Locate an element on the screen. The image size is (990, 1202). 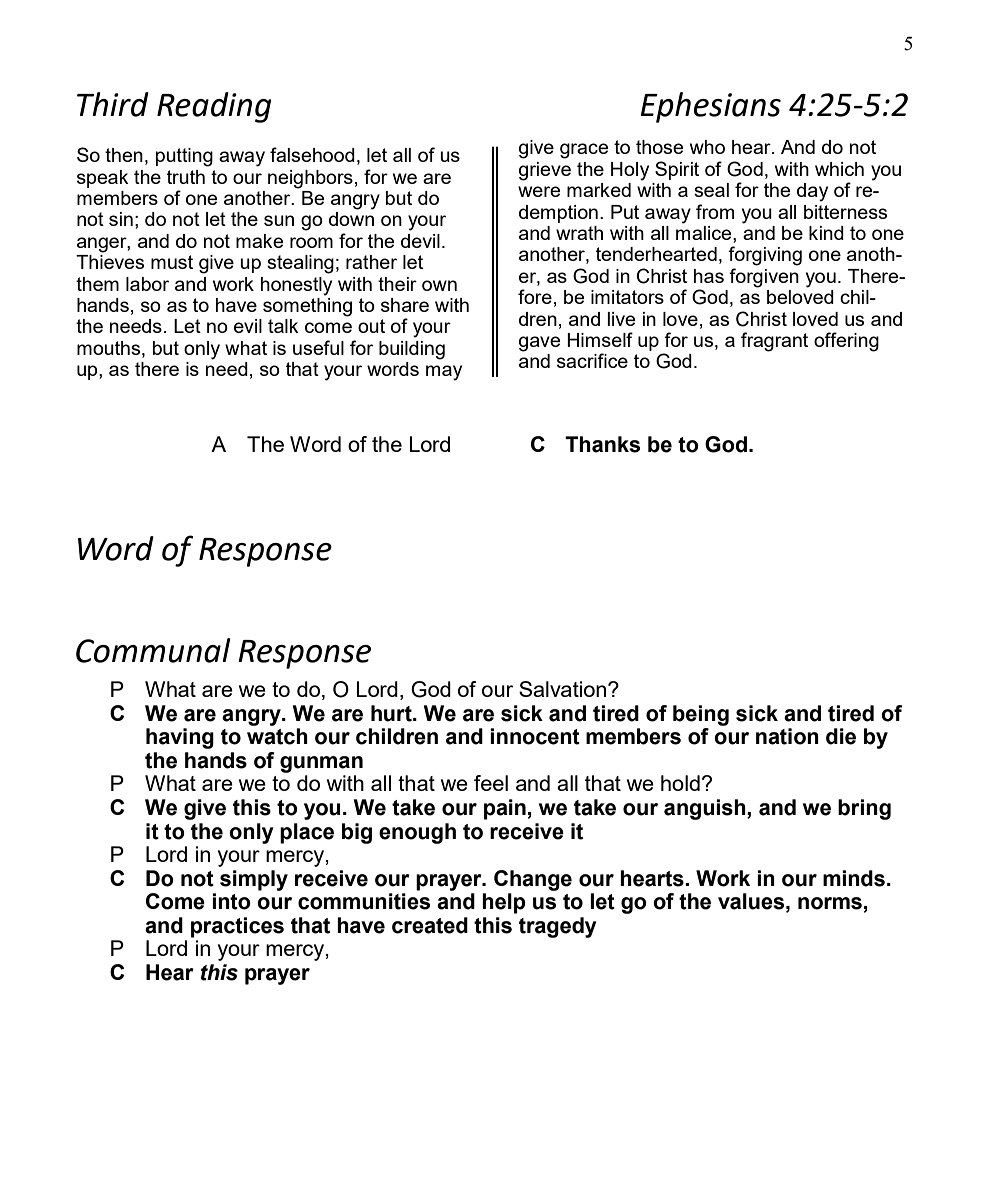
Thanks is located at coordinates (602, 444).
